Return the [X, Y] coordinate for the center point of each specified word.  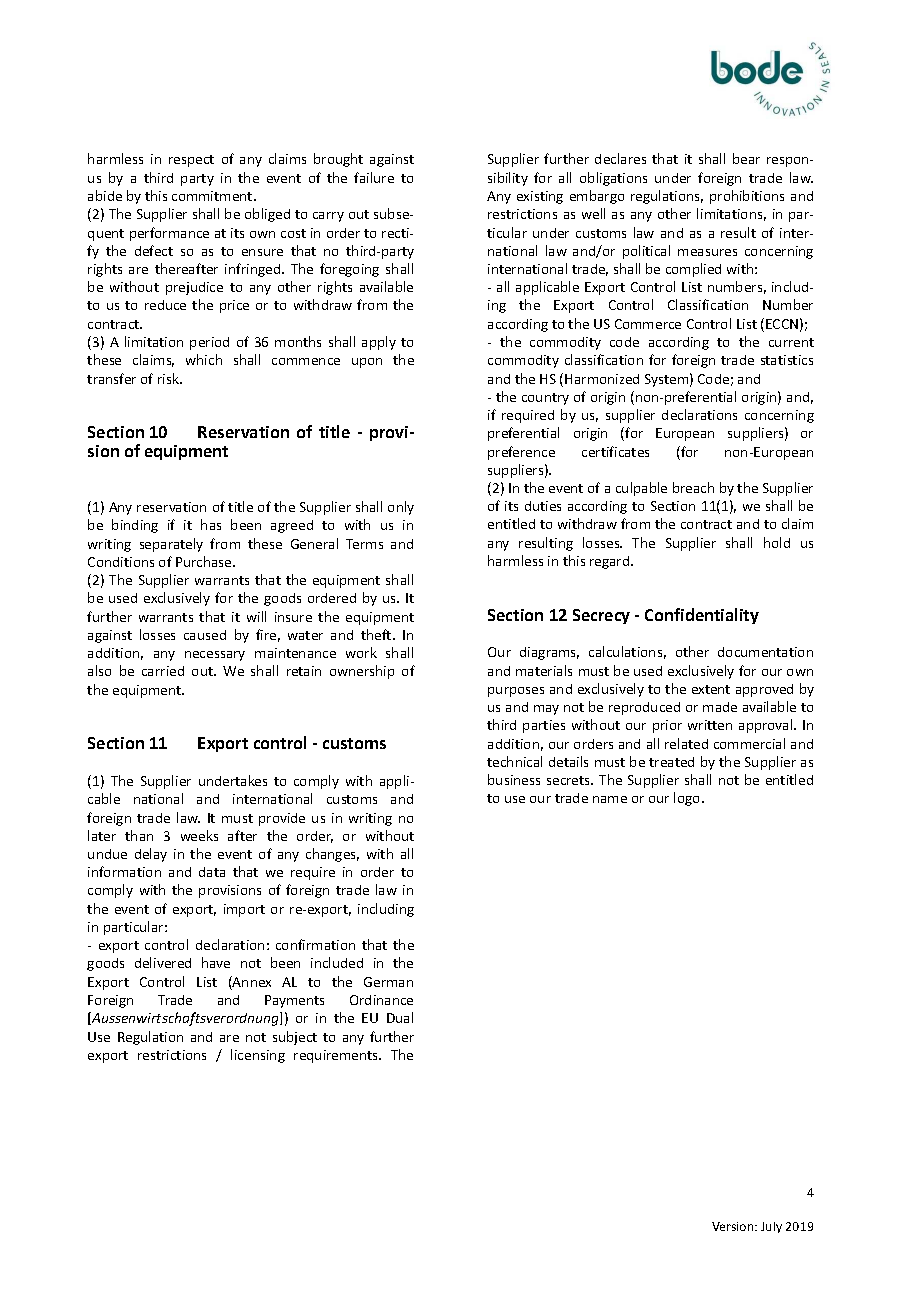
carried [163, 671]
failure [374, 177]
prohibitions [747, 197]
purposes [516, 692]
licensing [258, 1056]
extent [711, 689]
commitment [213, 196]
